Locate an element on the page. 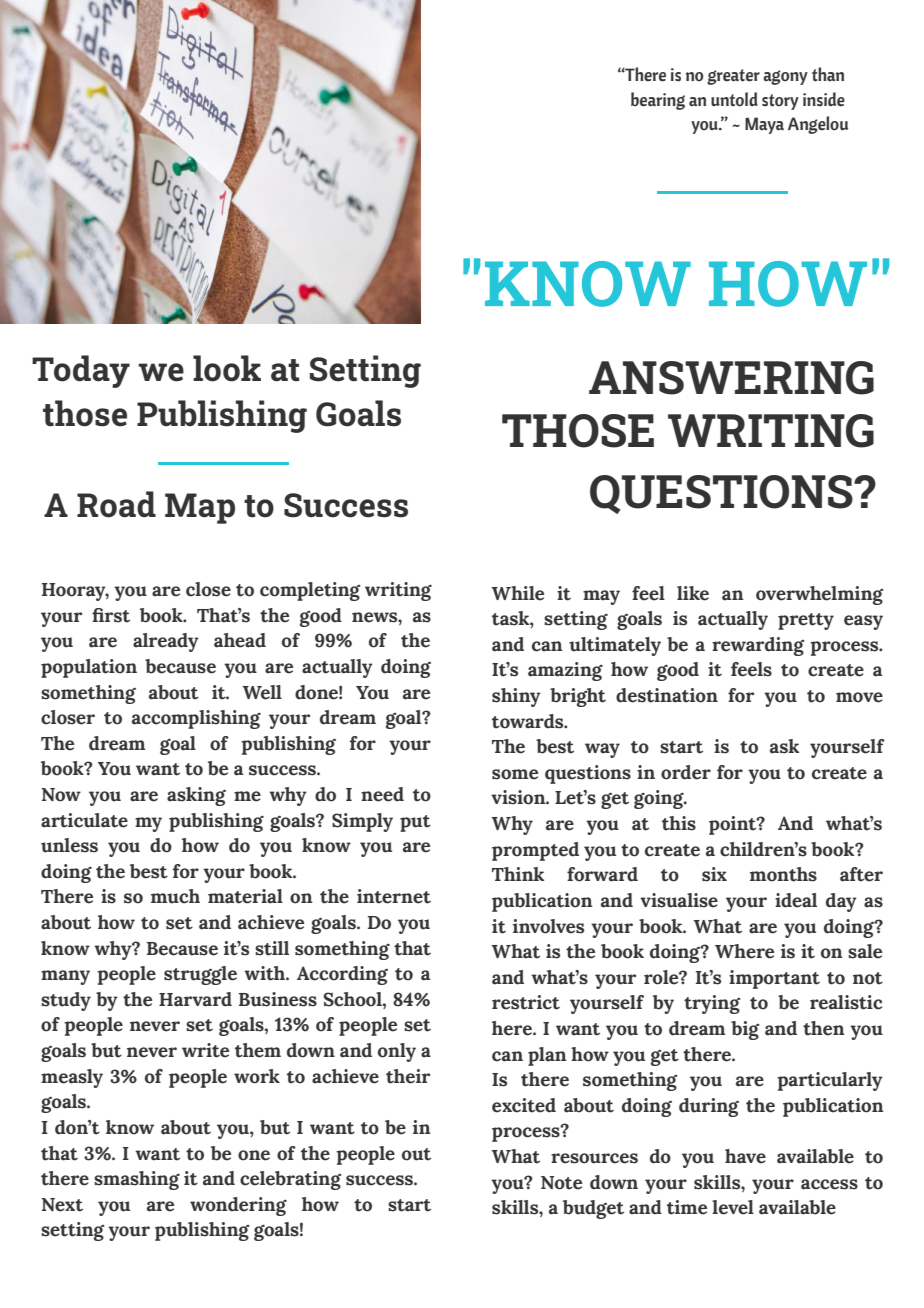 The height and width of the image is (1308, 924). While is located at coordinates (518, 593).
